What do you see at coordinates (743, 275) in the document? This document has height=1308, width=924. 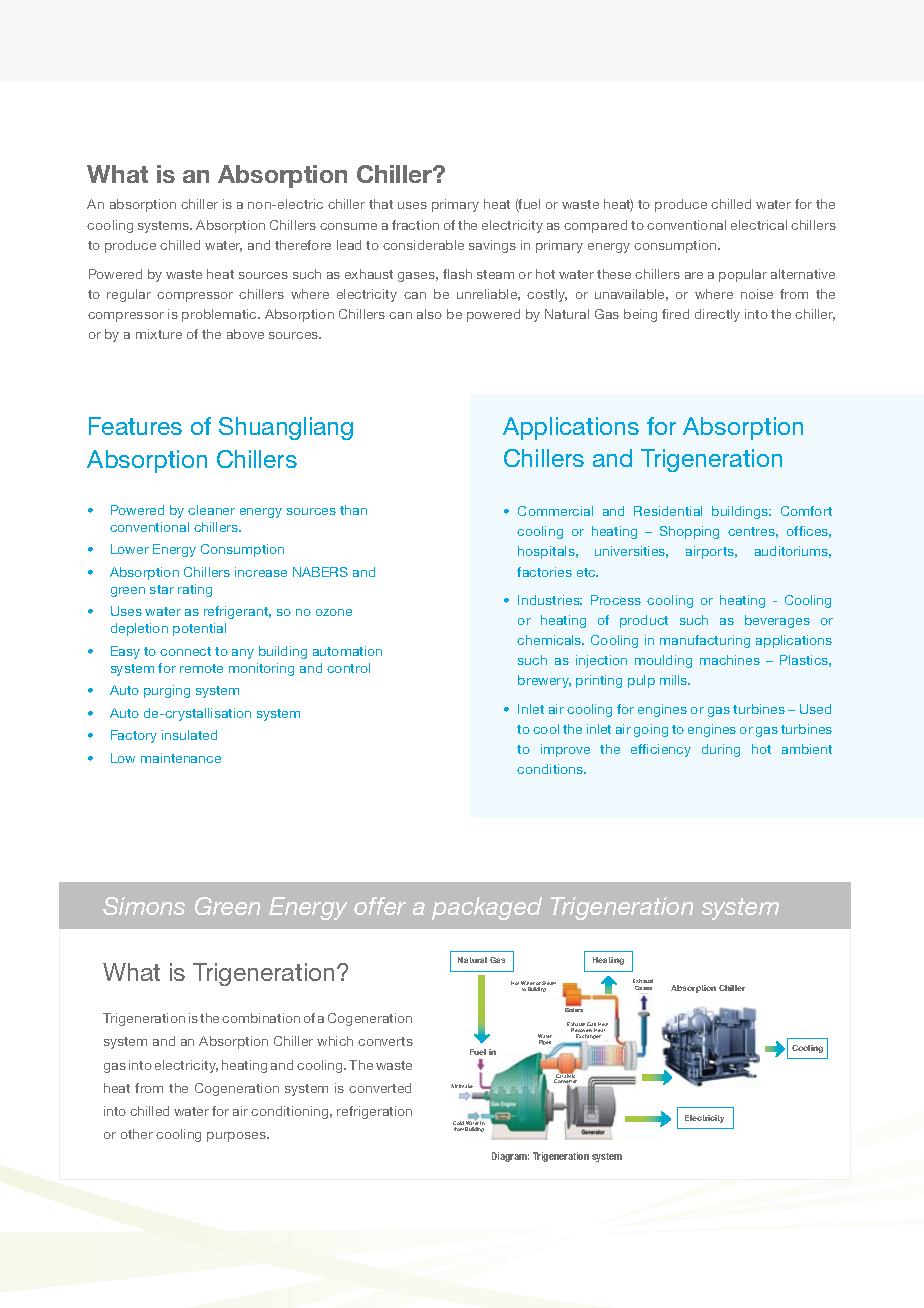 I see `popular` at bounding box center [743, 275].
